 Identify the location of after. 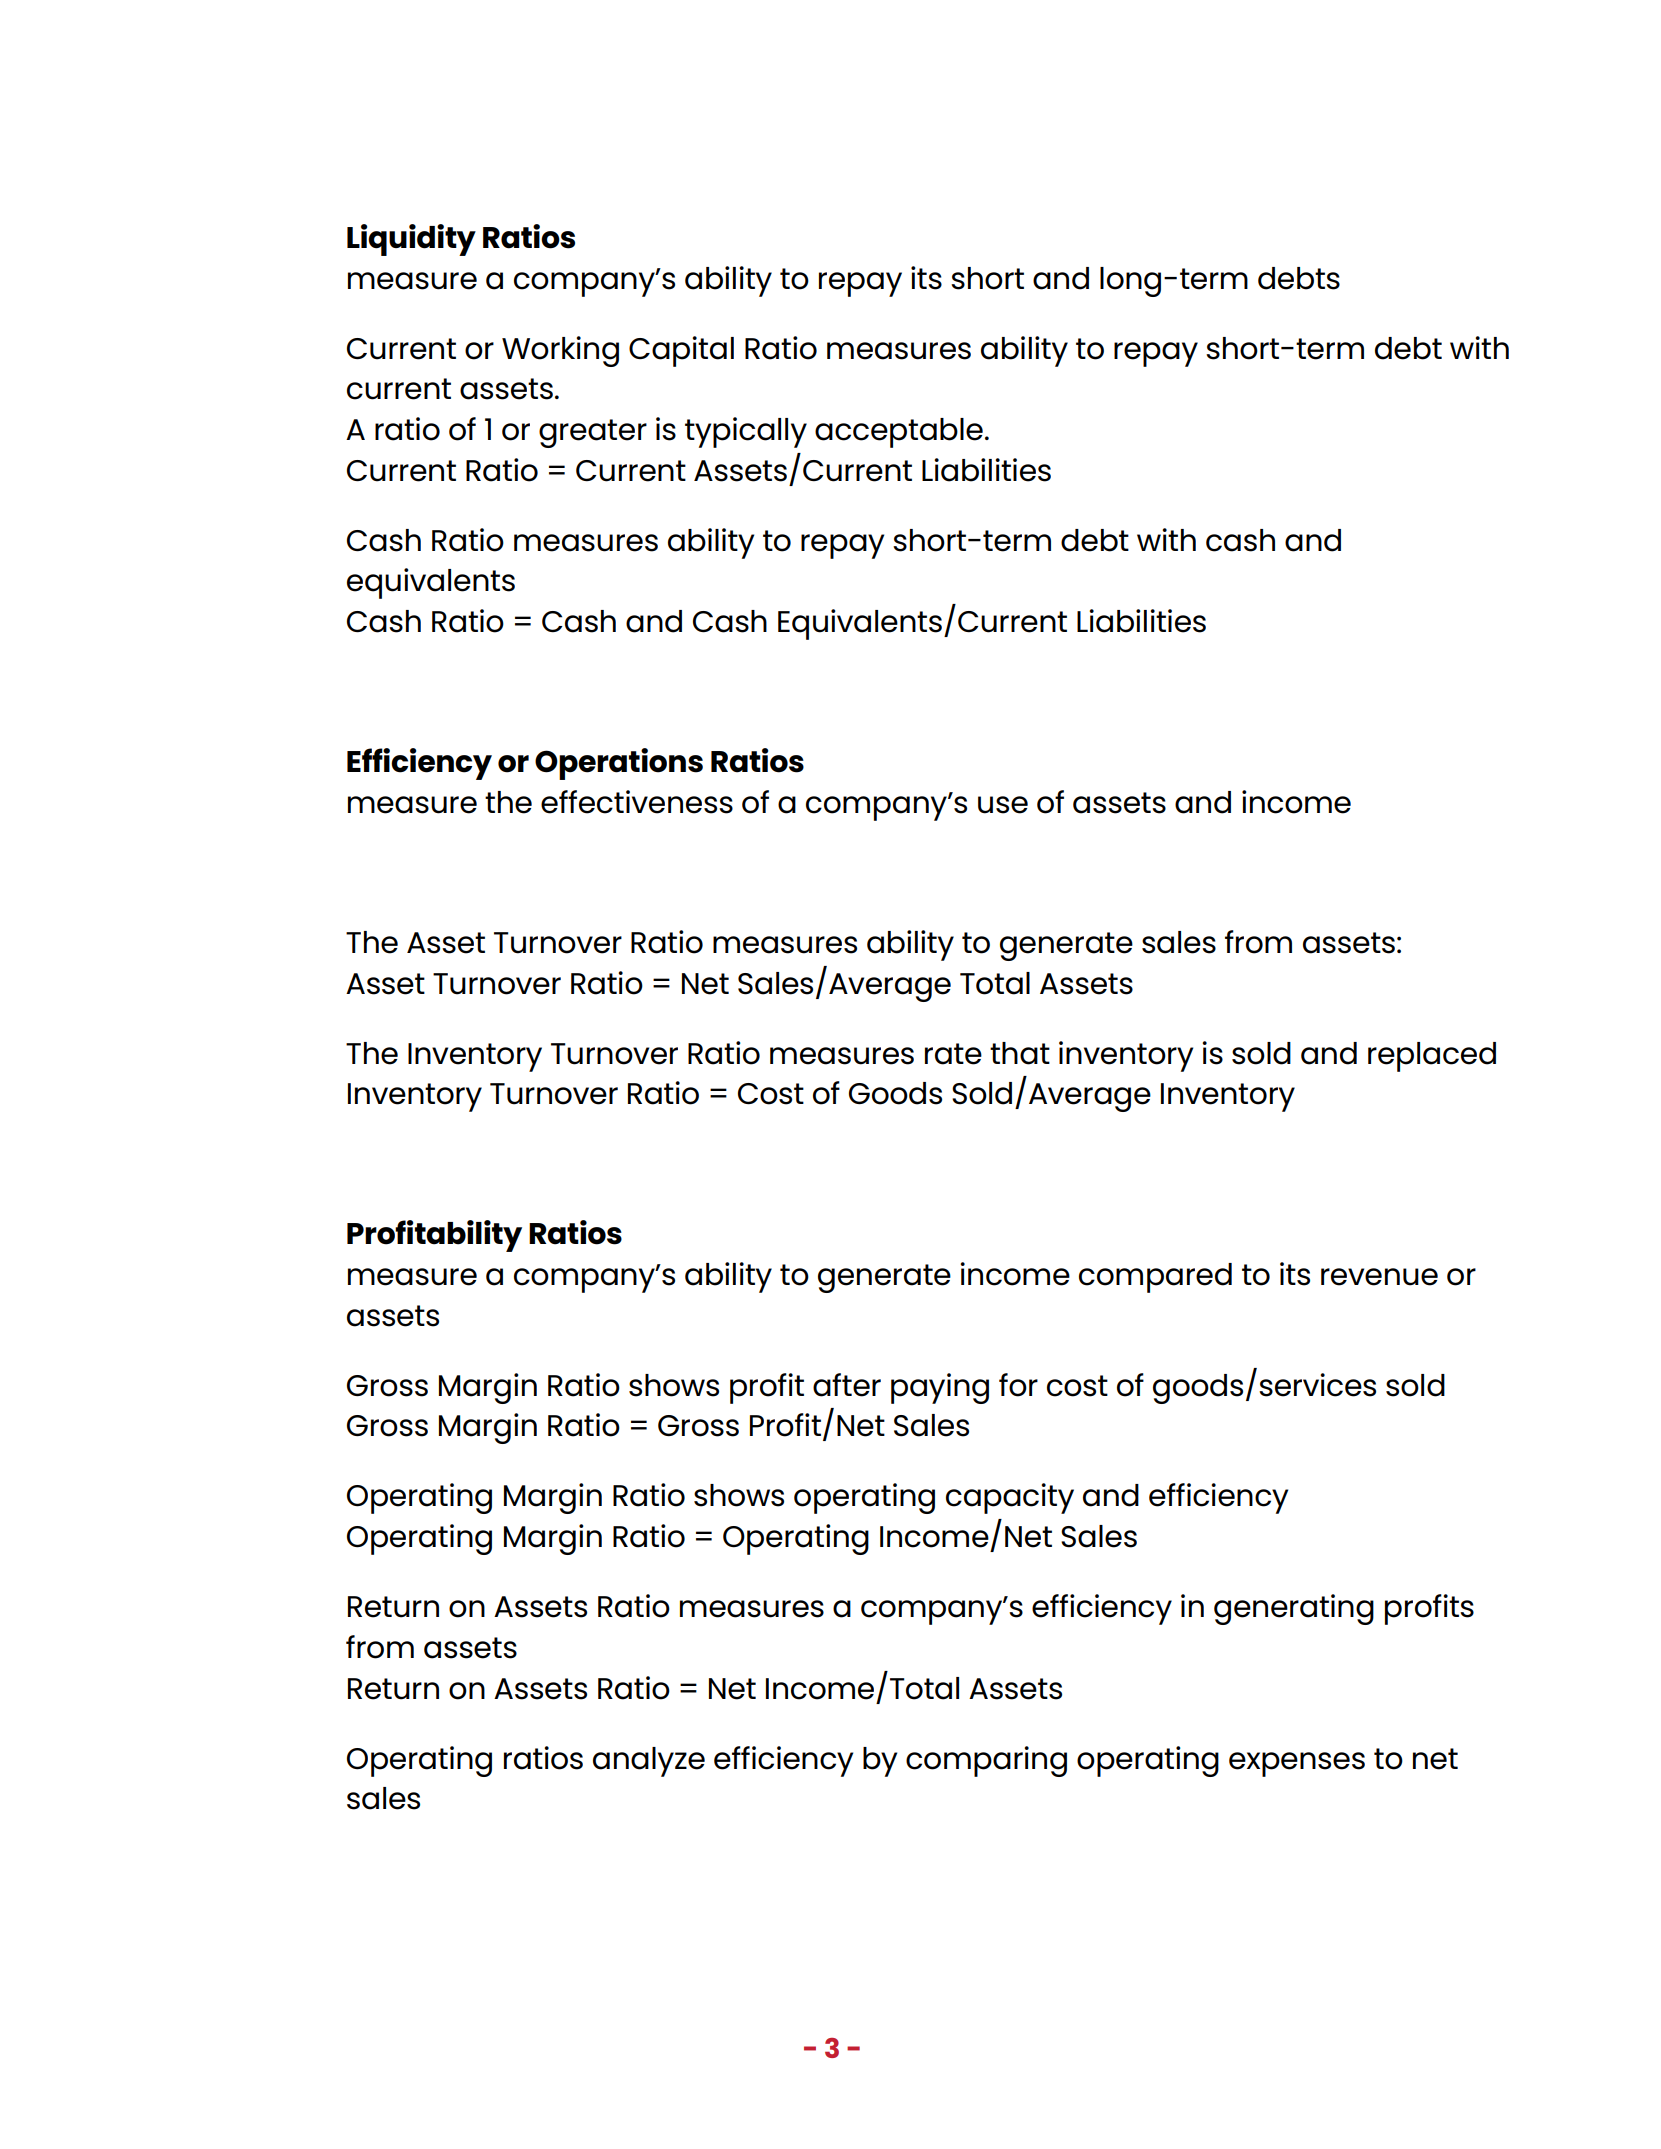
(847, 1385).
